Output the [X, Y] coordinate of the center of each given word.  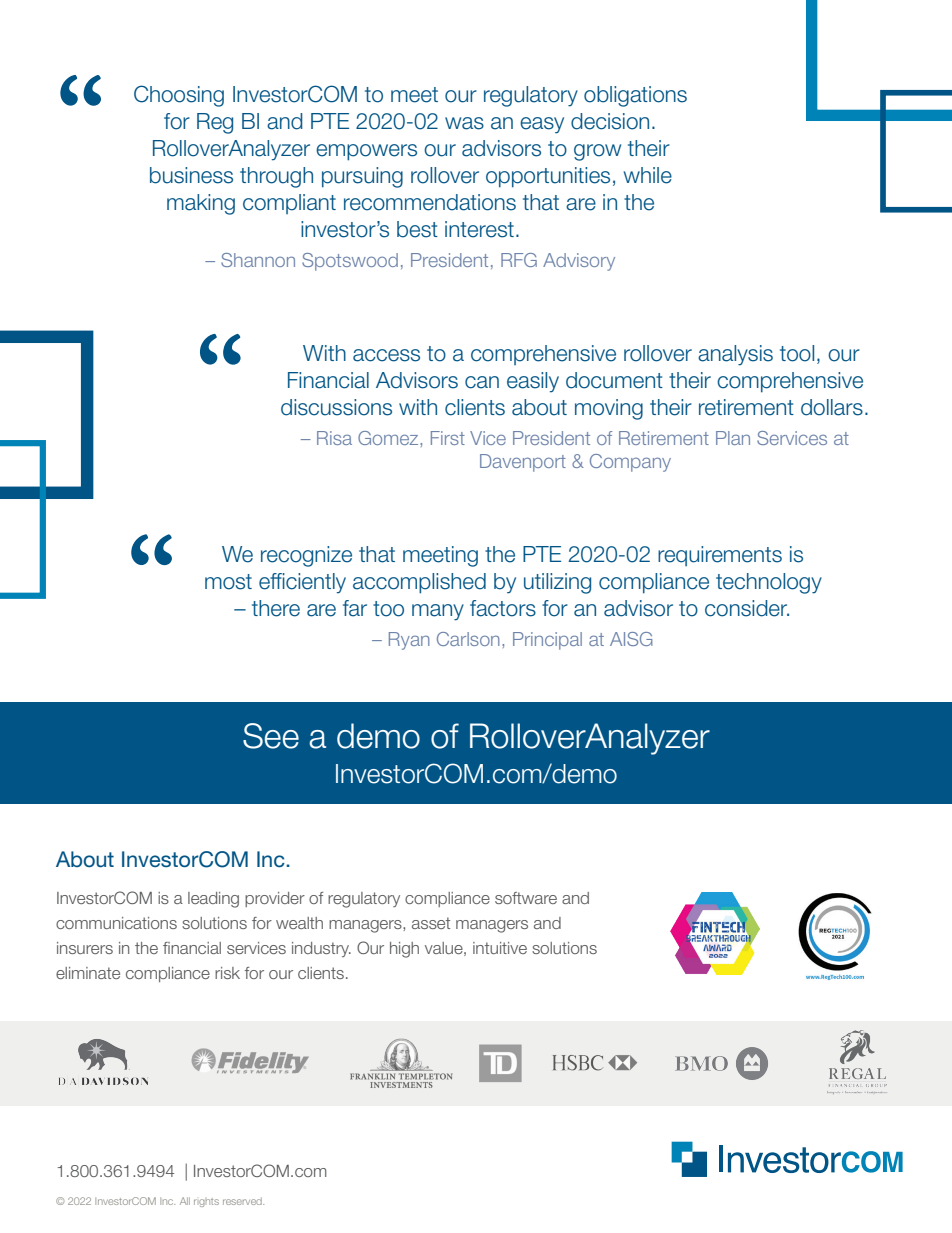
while [648, 175]
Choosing [179, 96]
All [185, 1201]
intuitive [500, 948]
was [464, 123]
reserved [243, 1201]
